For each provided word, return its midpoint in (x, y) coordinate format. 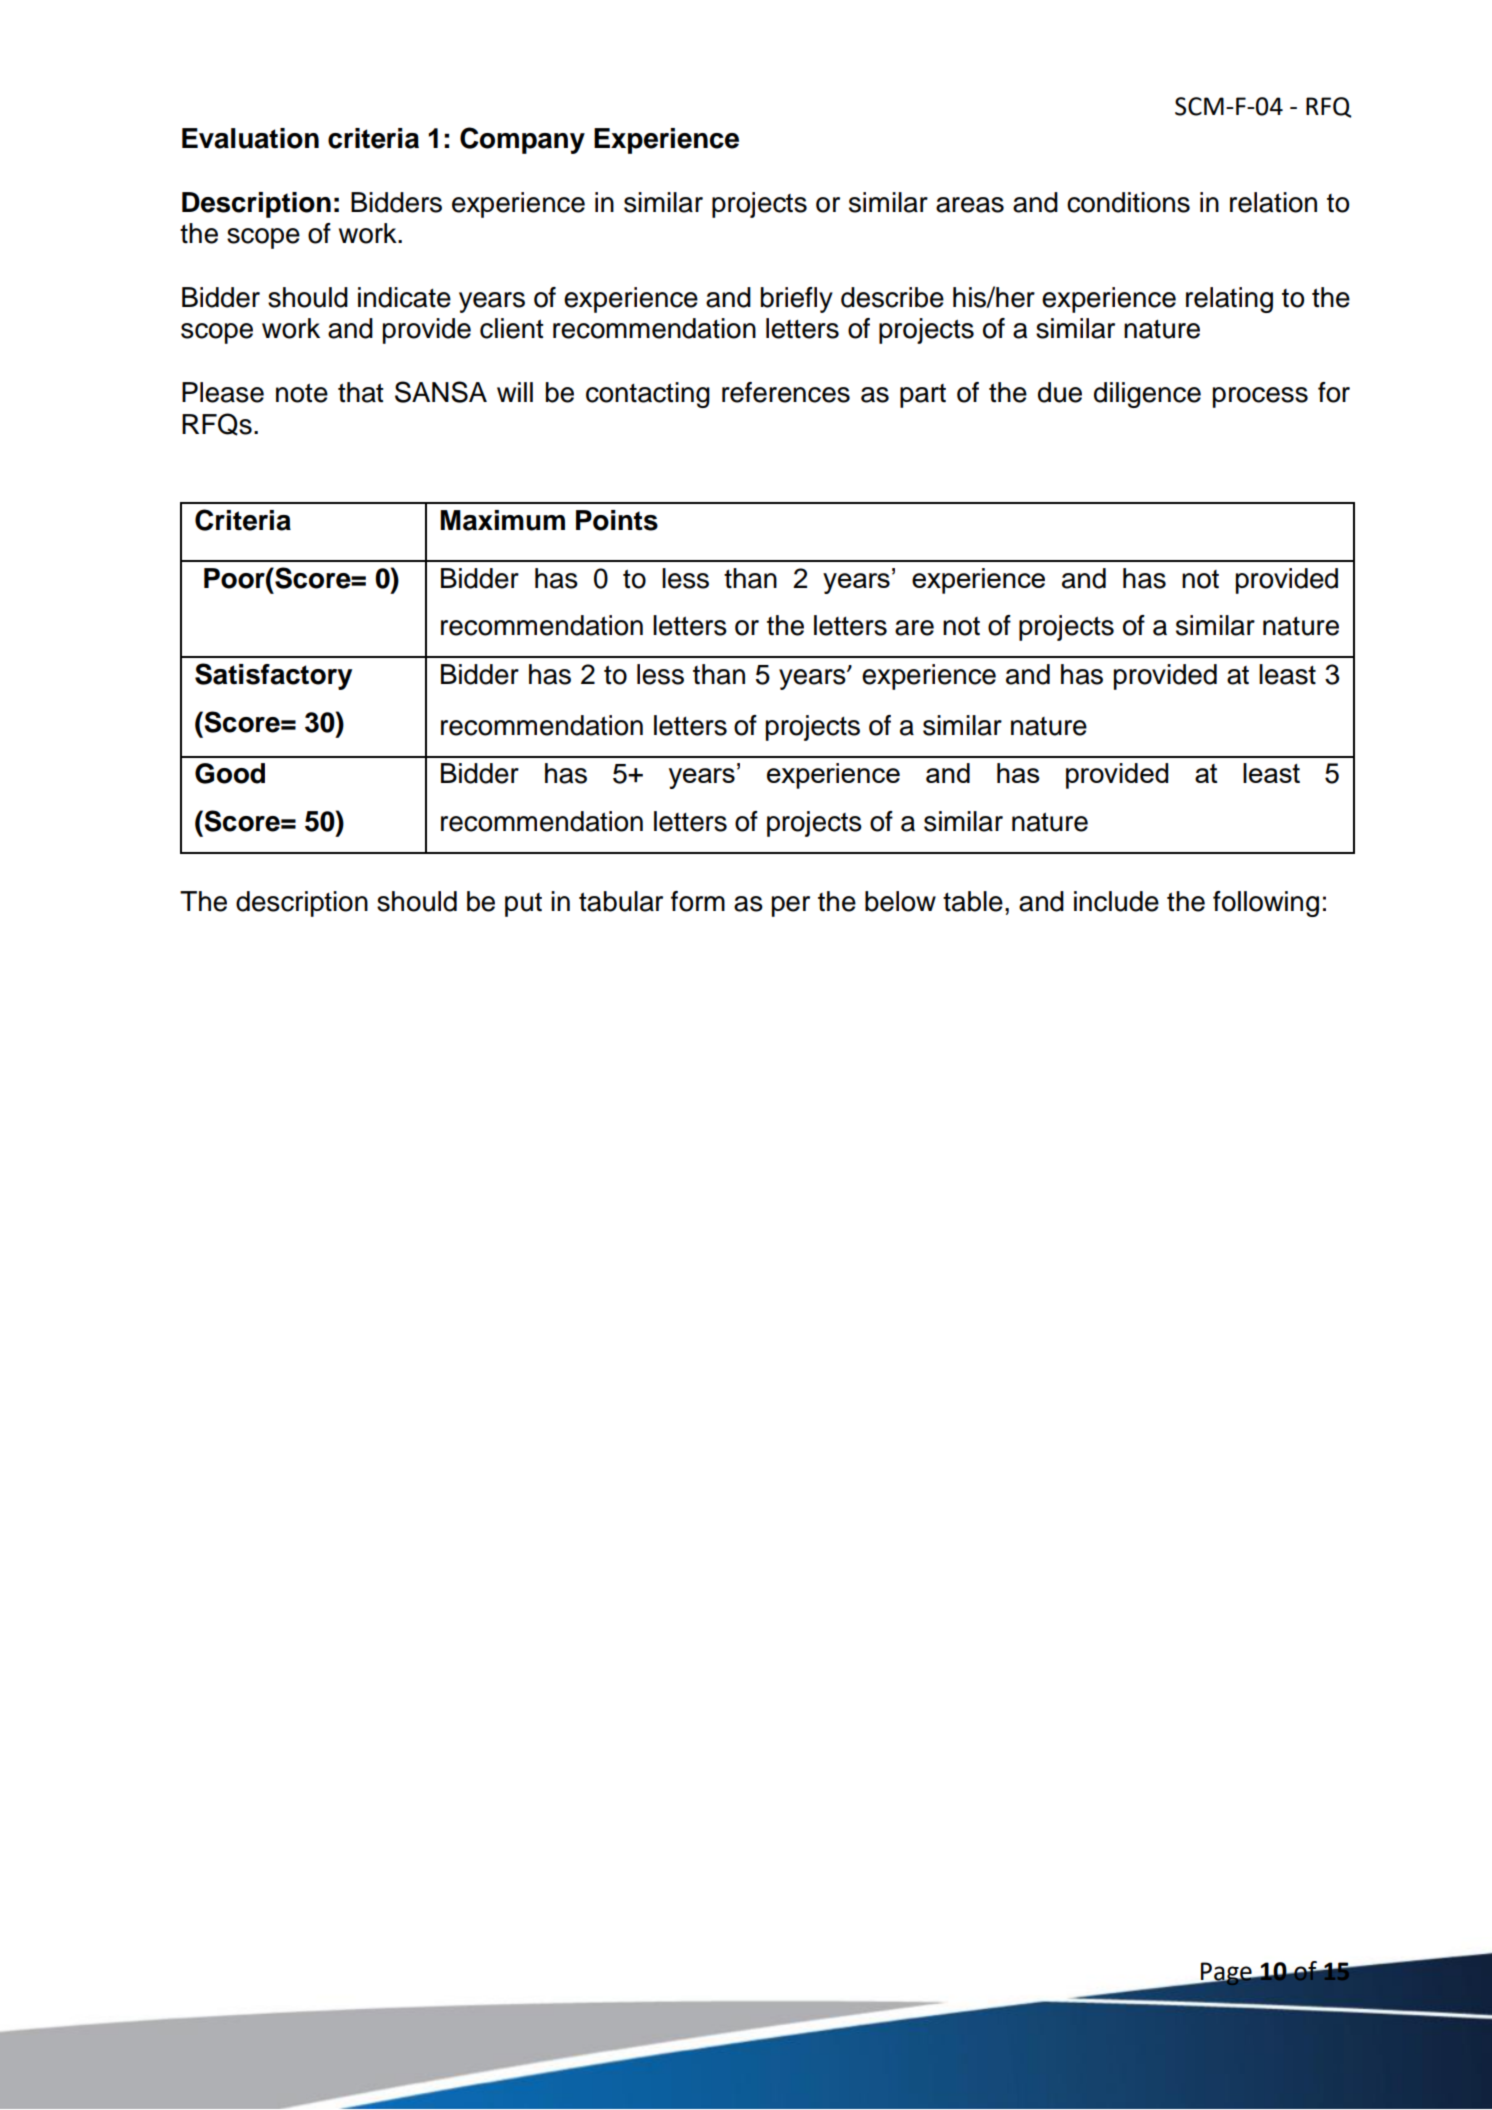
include (1116, 901)
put (523, 905)
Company (522, 140)
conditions (1128, 202)
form (698, 901)
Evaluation (250, 138)
